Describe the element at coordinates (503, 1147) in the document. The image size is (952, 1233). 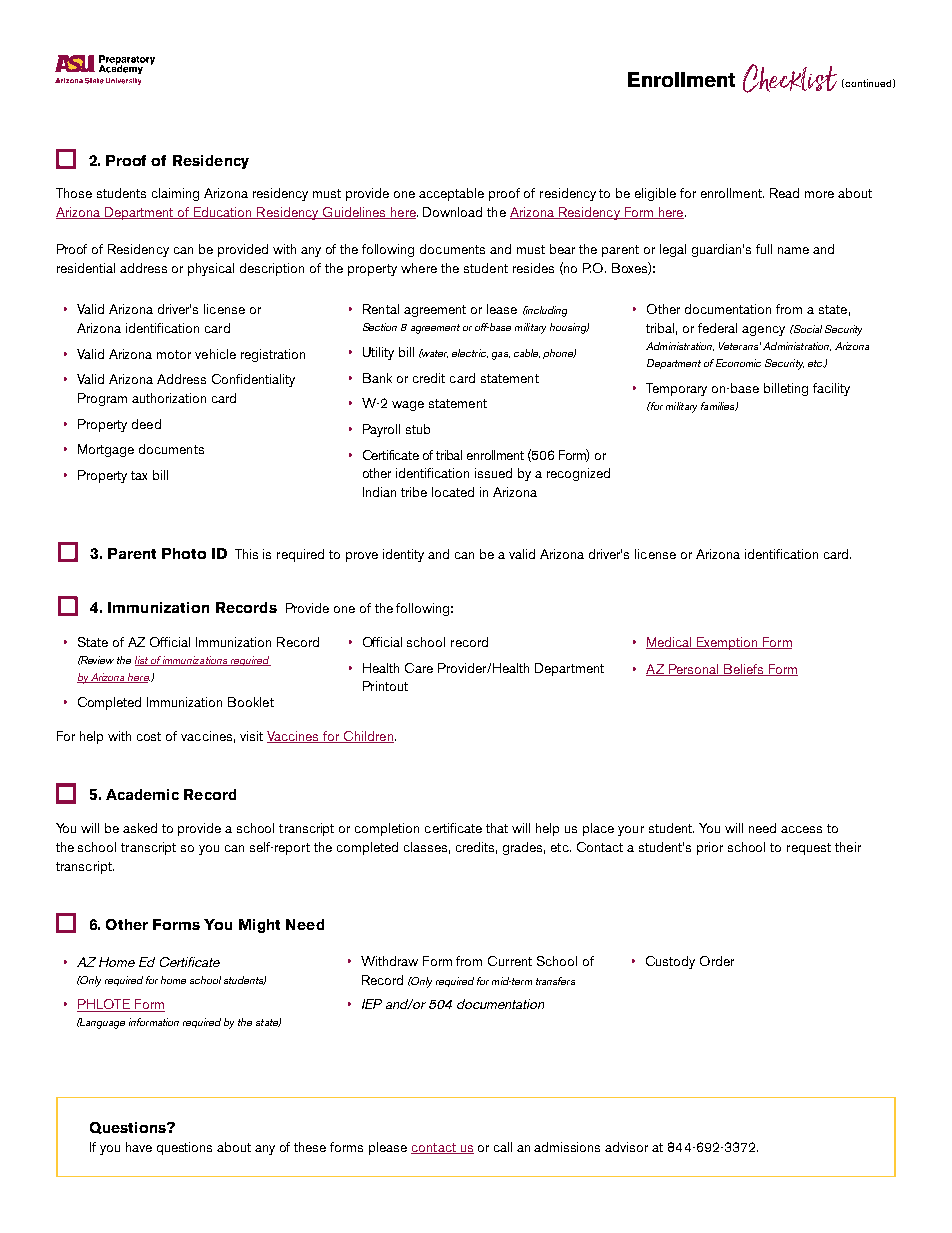
I see `call` at that location.
